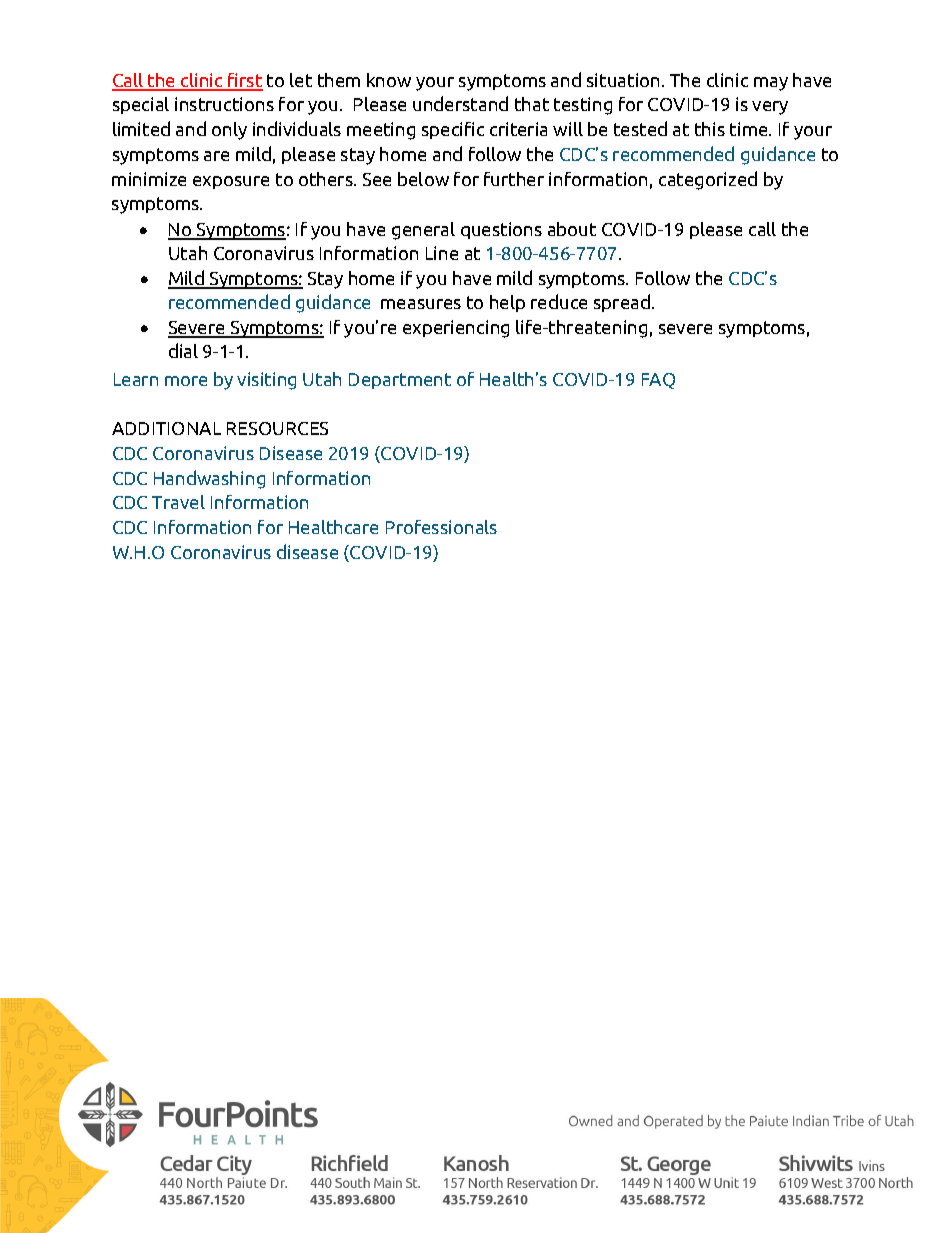  Describe the element at coordinates (178, 502) in the image. I see `Travel` at that location.
